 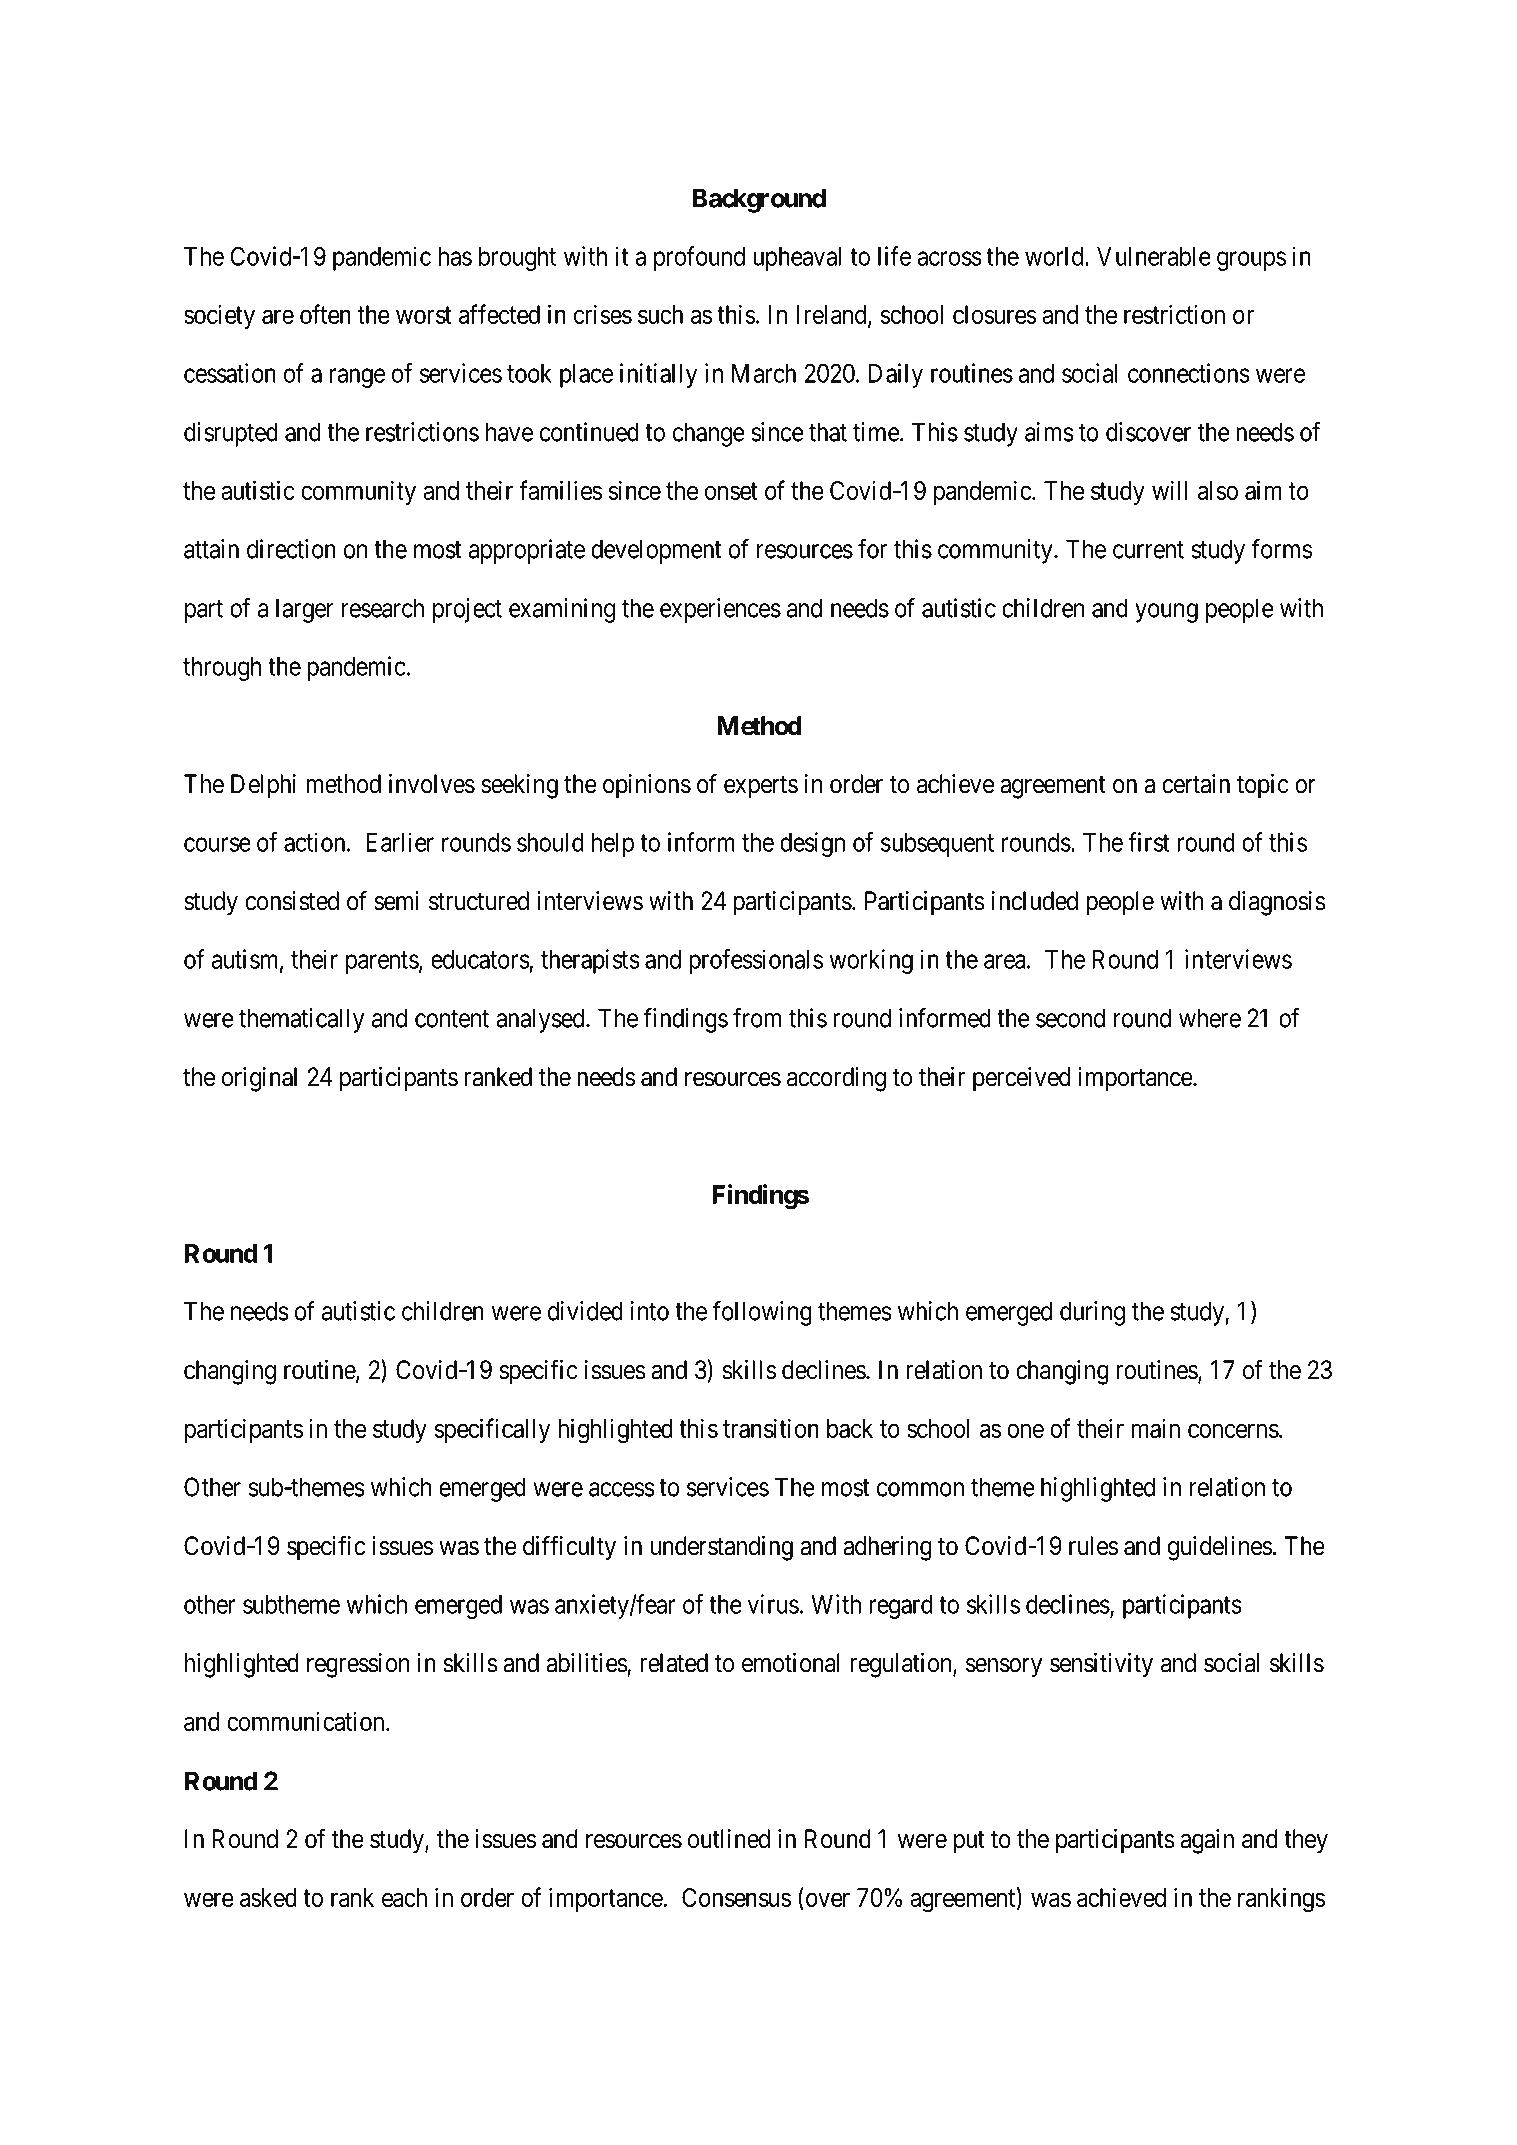 I want to click on where, so click(x=1210, y=1018).
